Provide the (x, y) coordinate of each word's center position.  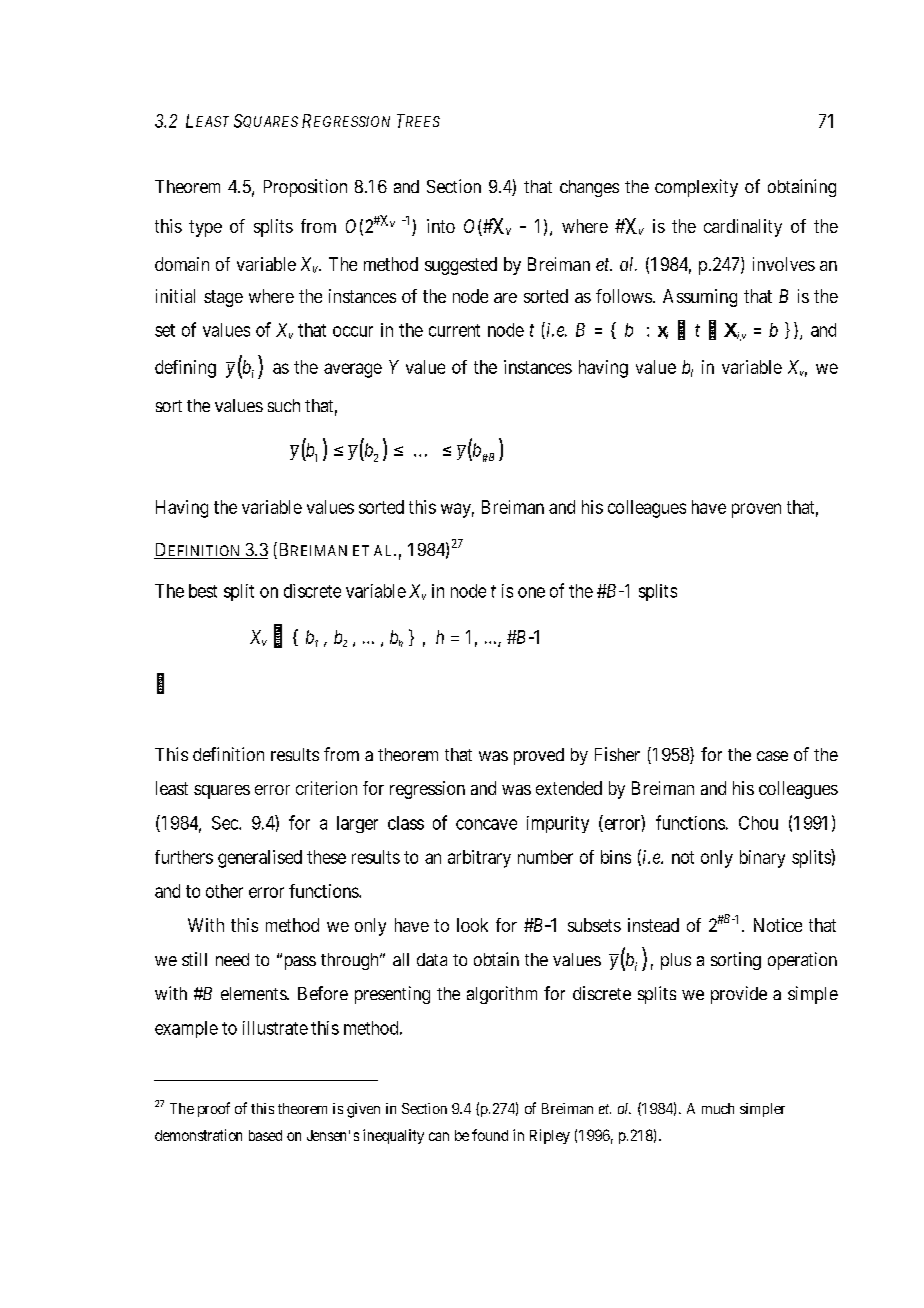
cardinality (743, 228)
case (772, 756)
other (224, 891)
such (284, 405)
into (441, 226)
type (205, 228)
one (531, 592)
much (718, 1108)
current (454, 330)
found (490, 1135)
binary (762, 859)
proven (756, 510)
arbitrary (479, 859)
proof (214, 1109)
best (203, 591)
